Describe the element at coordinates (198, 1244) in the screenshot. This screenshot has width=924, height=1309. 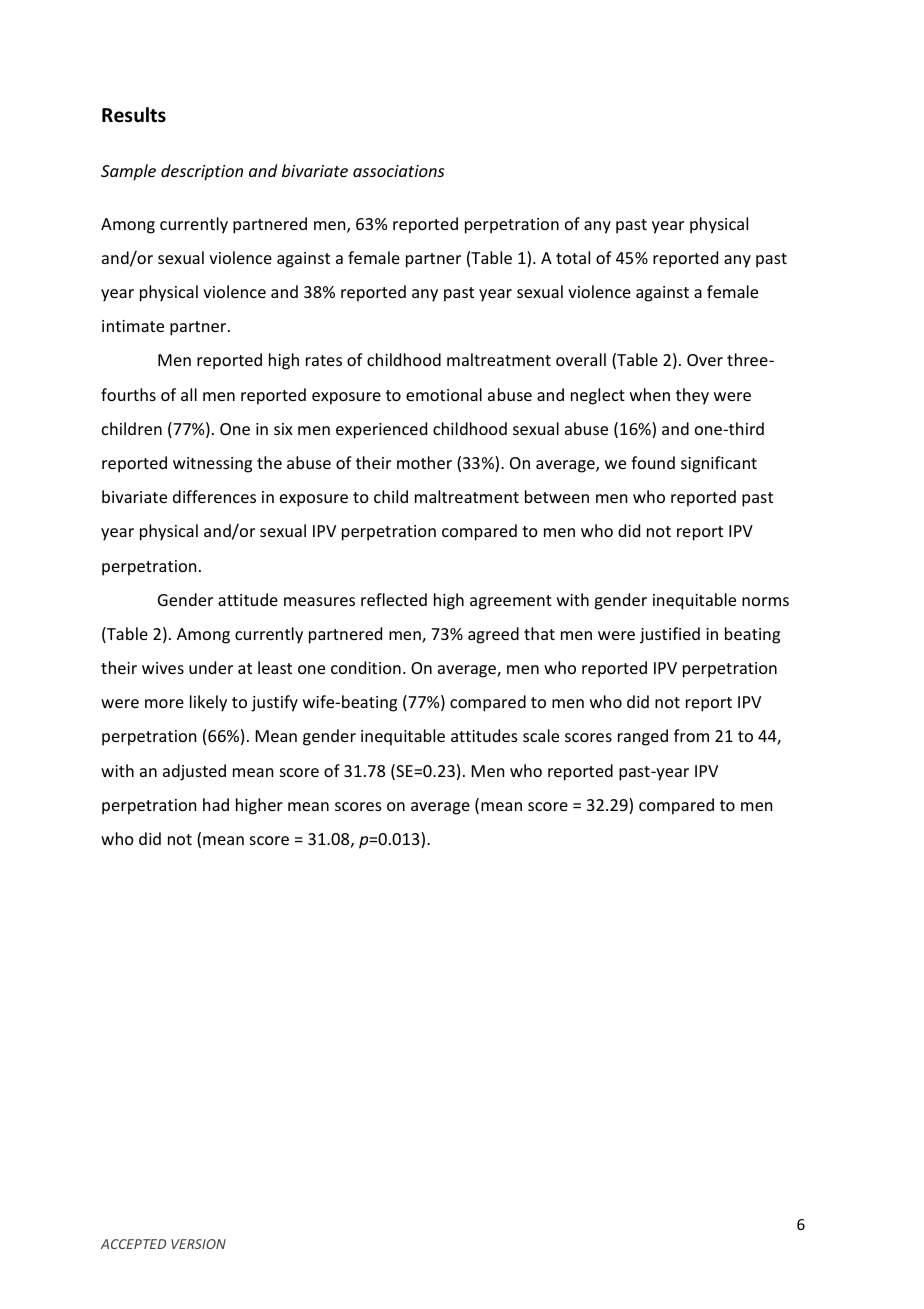
I see `VERSION` at that location.
